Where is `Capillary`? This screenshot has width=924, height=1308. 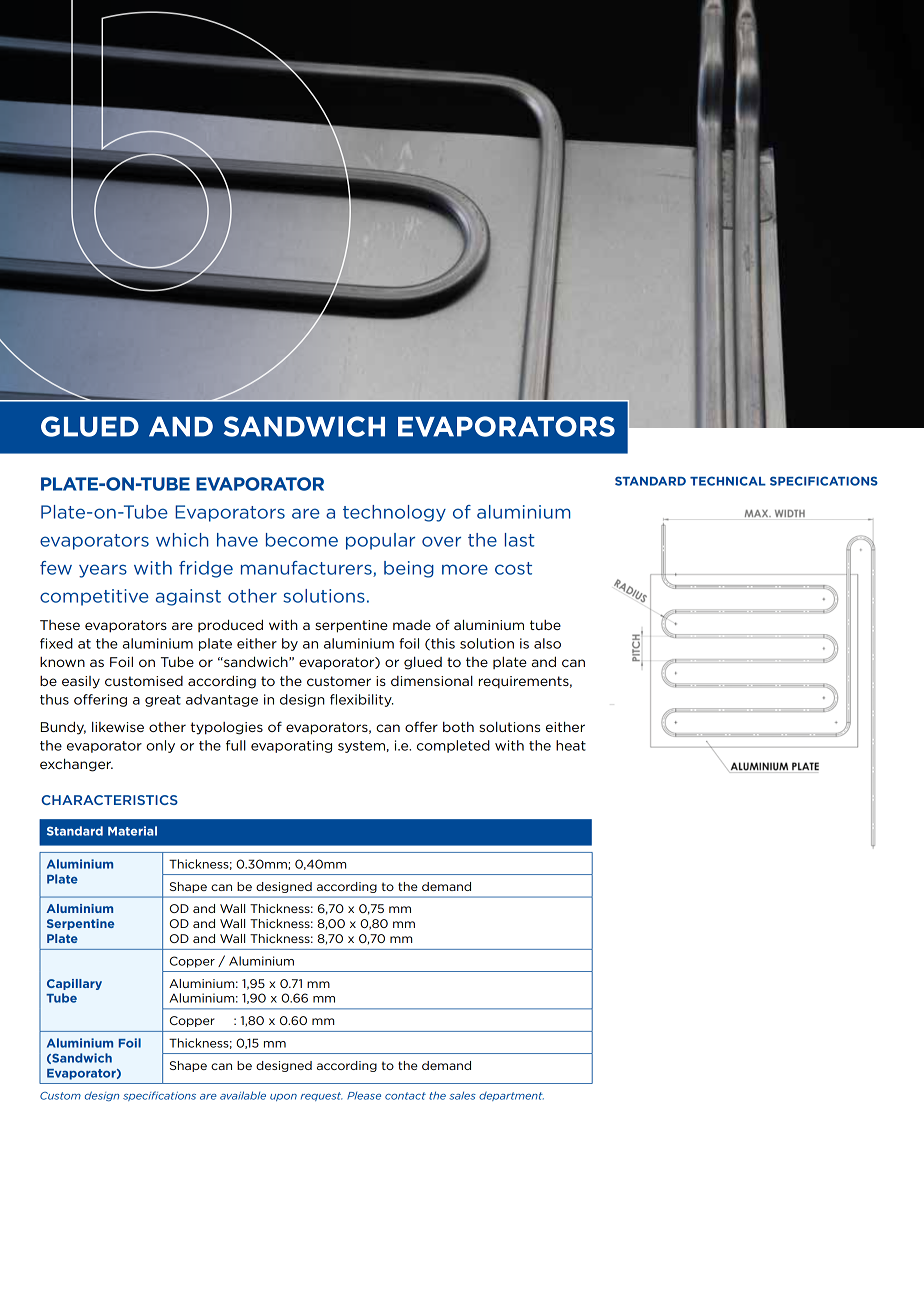 Capillary is located at coordinates (74, 984).
